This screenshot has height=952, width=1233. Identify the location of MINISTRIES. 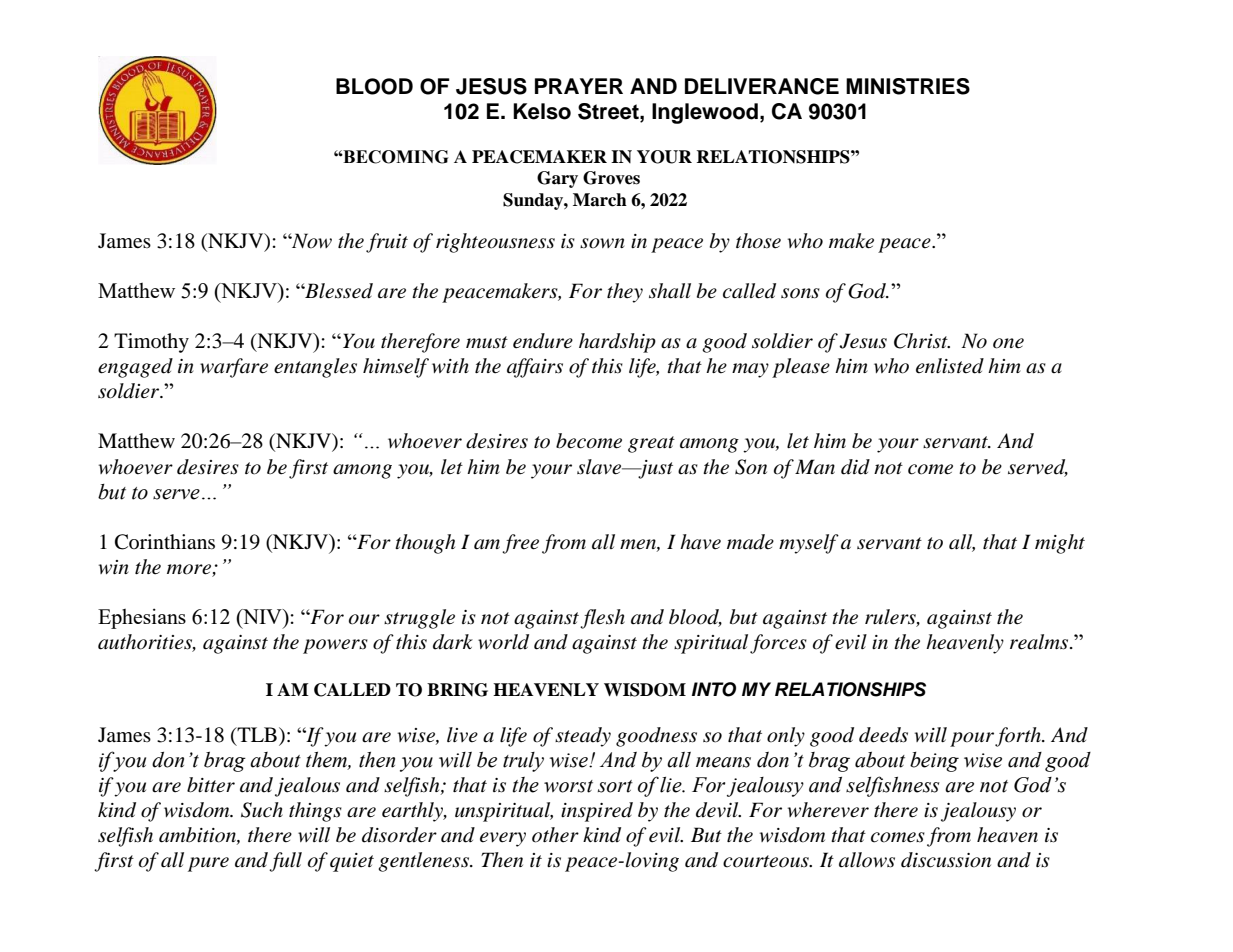
(908, 86).
